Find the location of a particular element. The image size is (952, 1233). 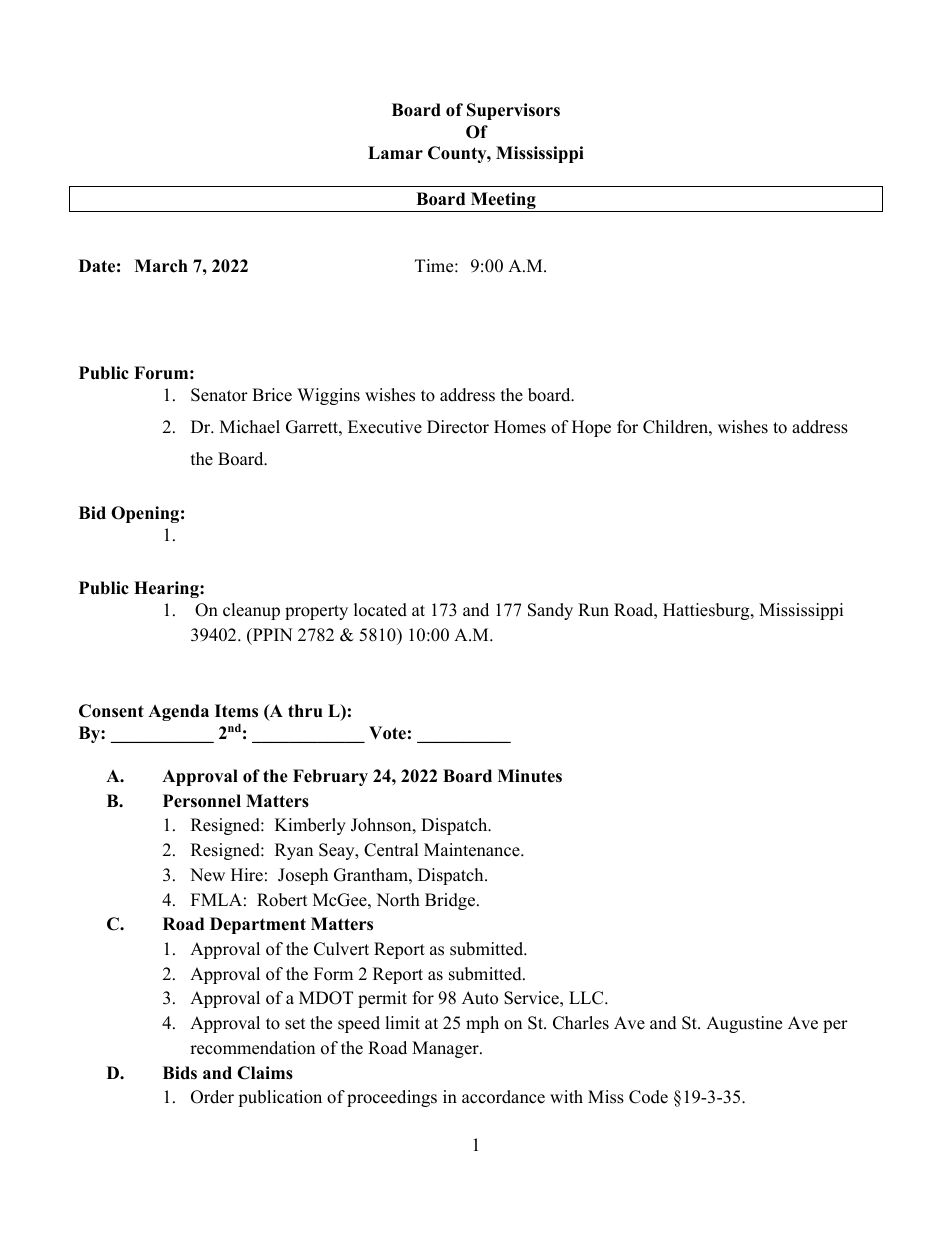

Supervisors is located at coordinates (513, 111).
